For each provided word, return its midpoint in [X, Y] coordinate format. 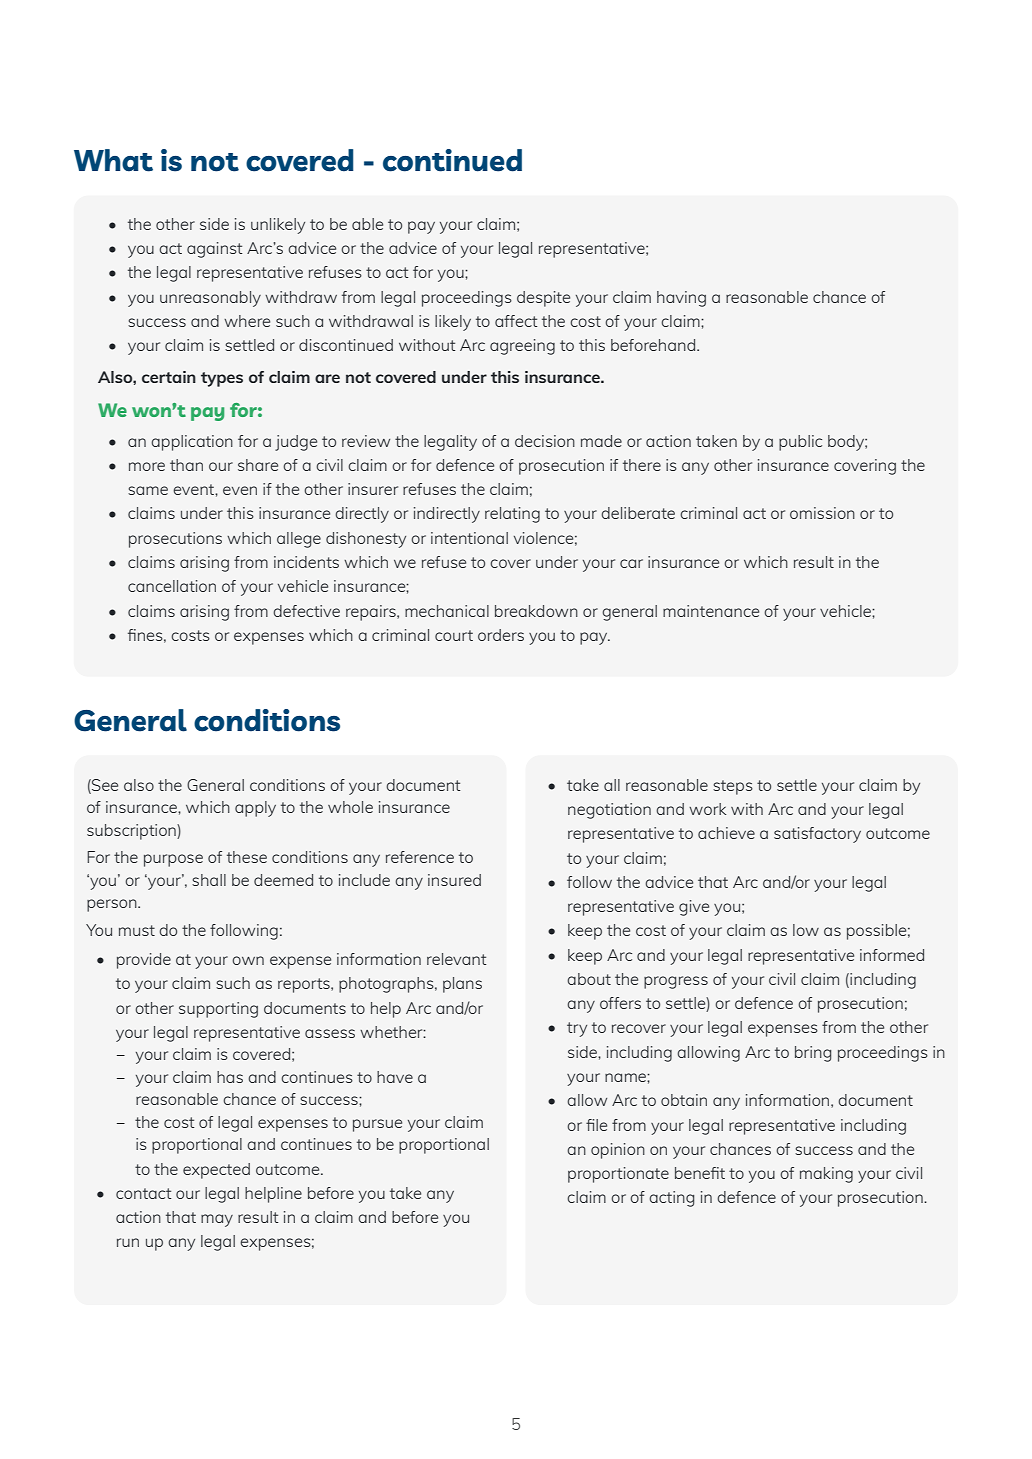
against [214, 250]
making [826, 1175]
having [681, 299]
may [217, 1220]
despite [543, 299]
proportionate [618, 1175]
